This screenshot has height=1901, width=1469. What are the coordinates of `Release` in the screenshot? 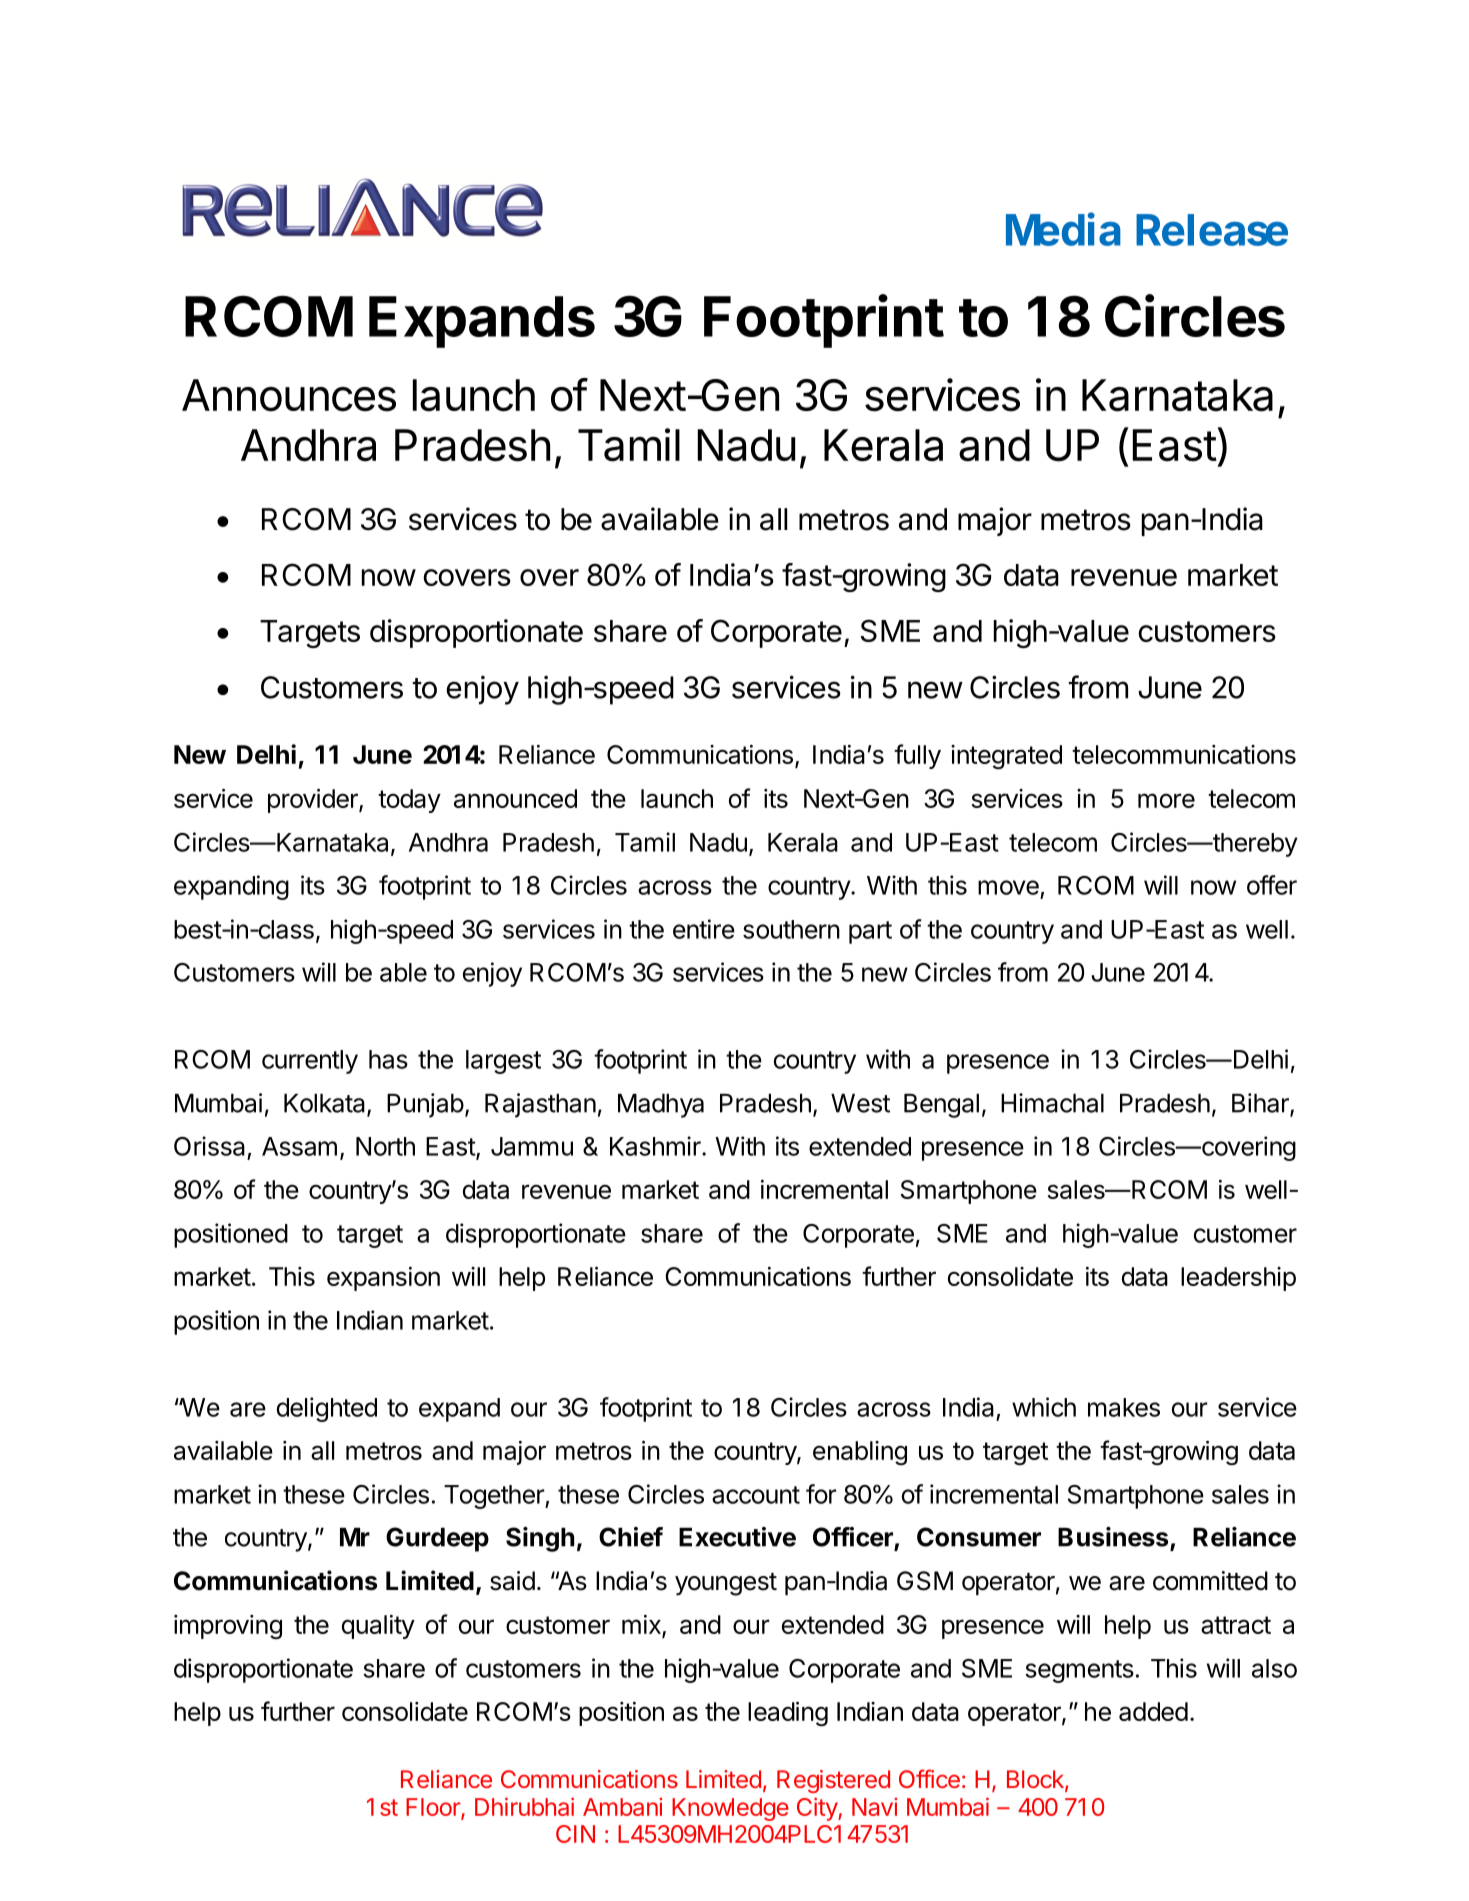 It's located at (1212, 230).
